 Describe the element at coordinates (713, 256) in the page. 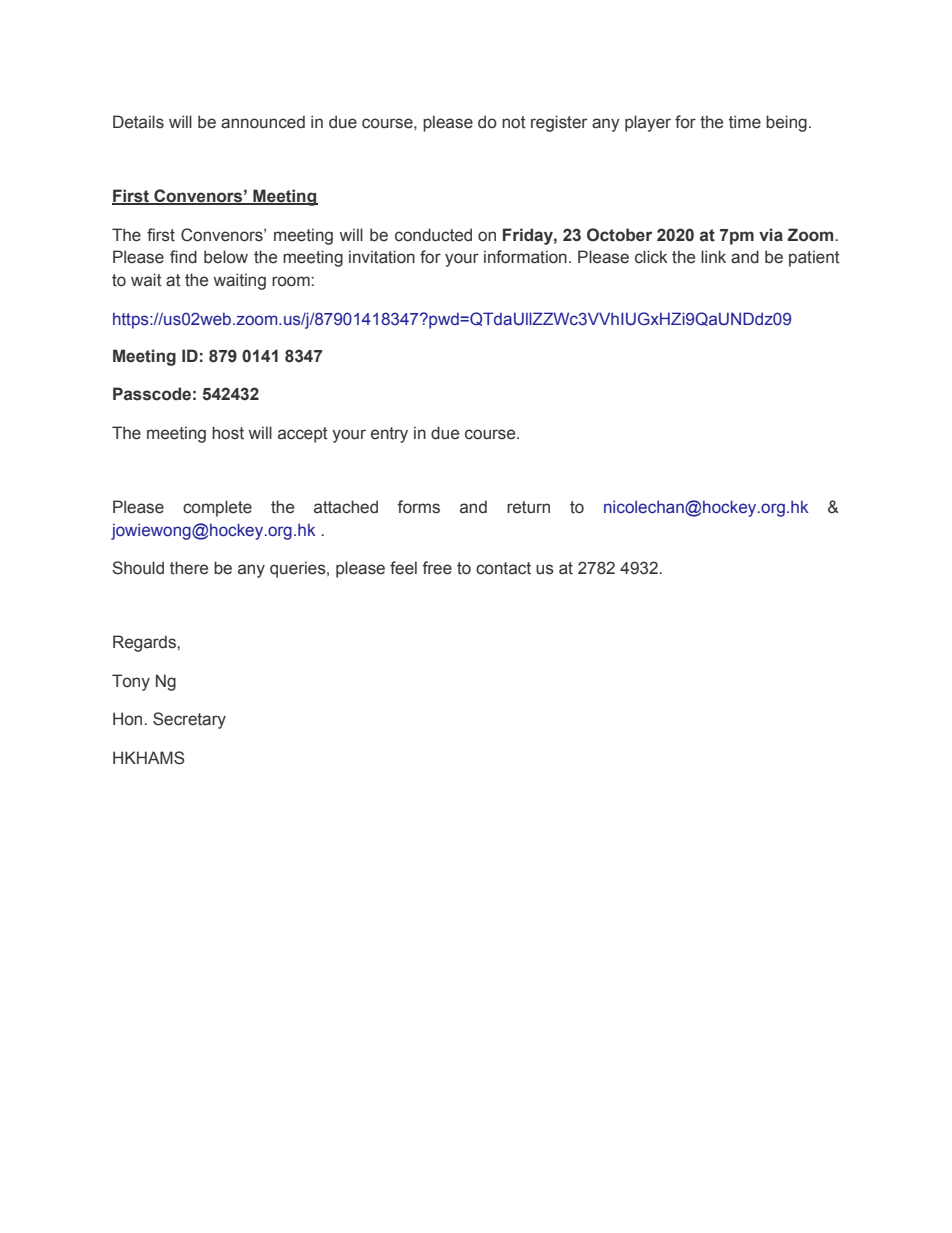

I see `link` at that location.
